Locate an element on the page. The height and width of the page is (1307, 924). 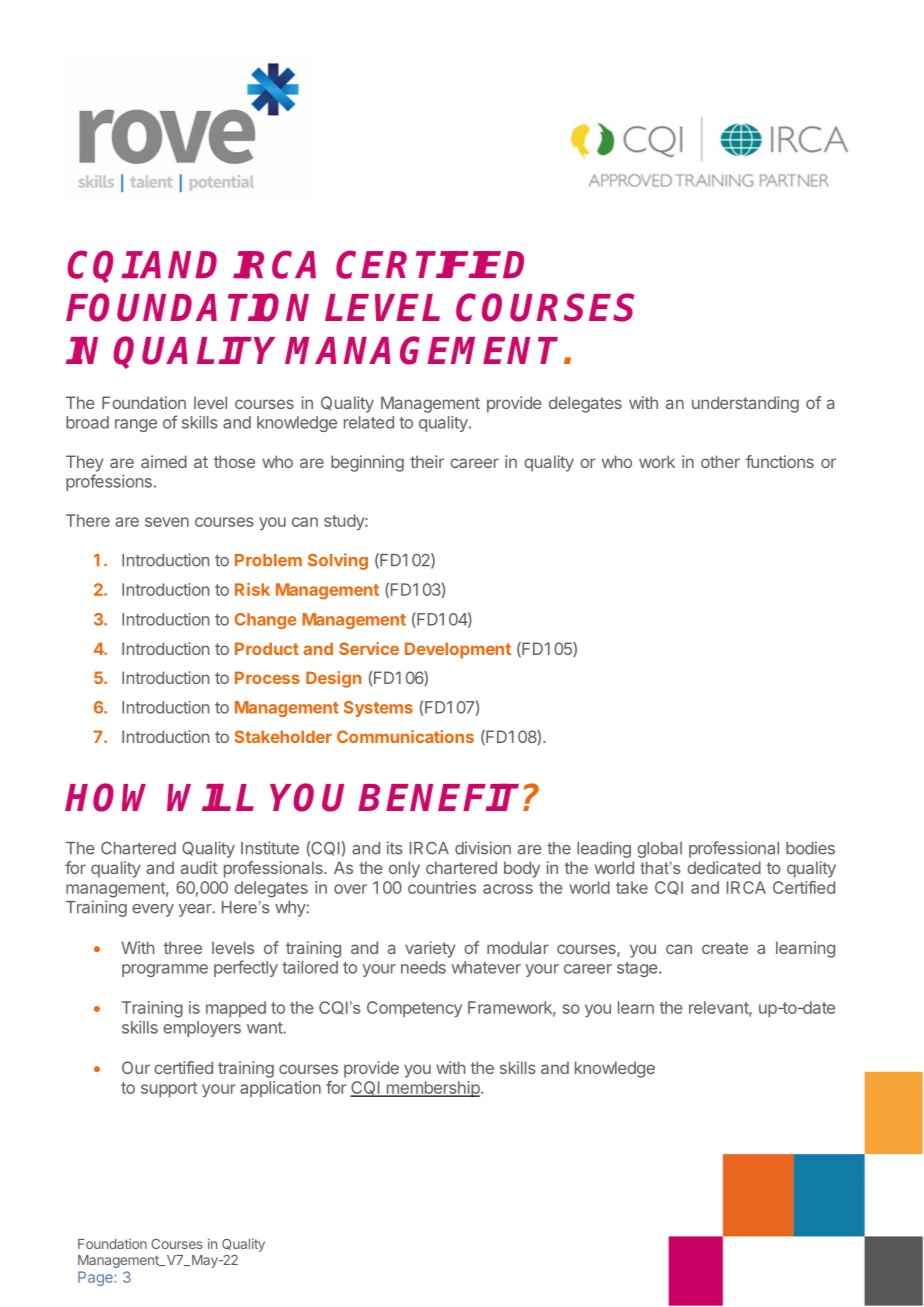
understanding is located at coordinates (745, 404).
